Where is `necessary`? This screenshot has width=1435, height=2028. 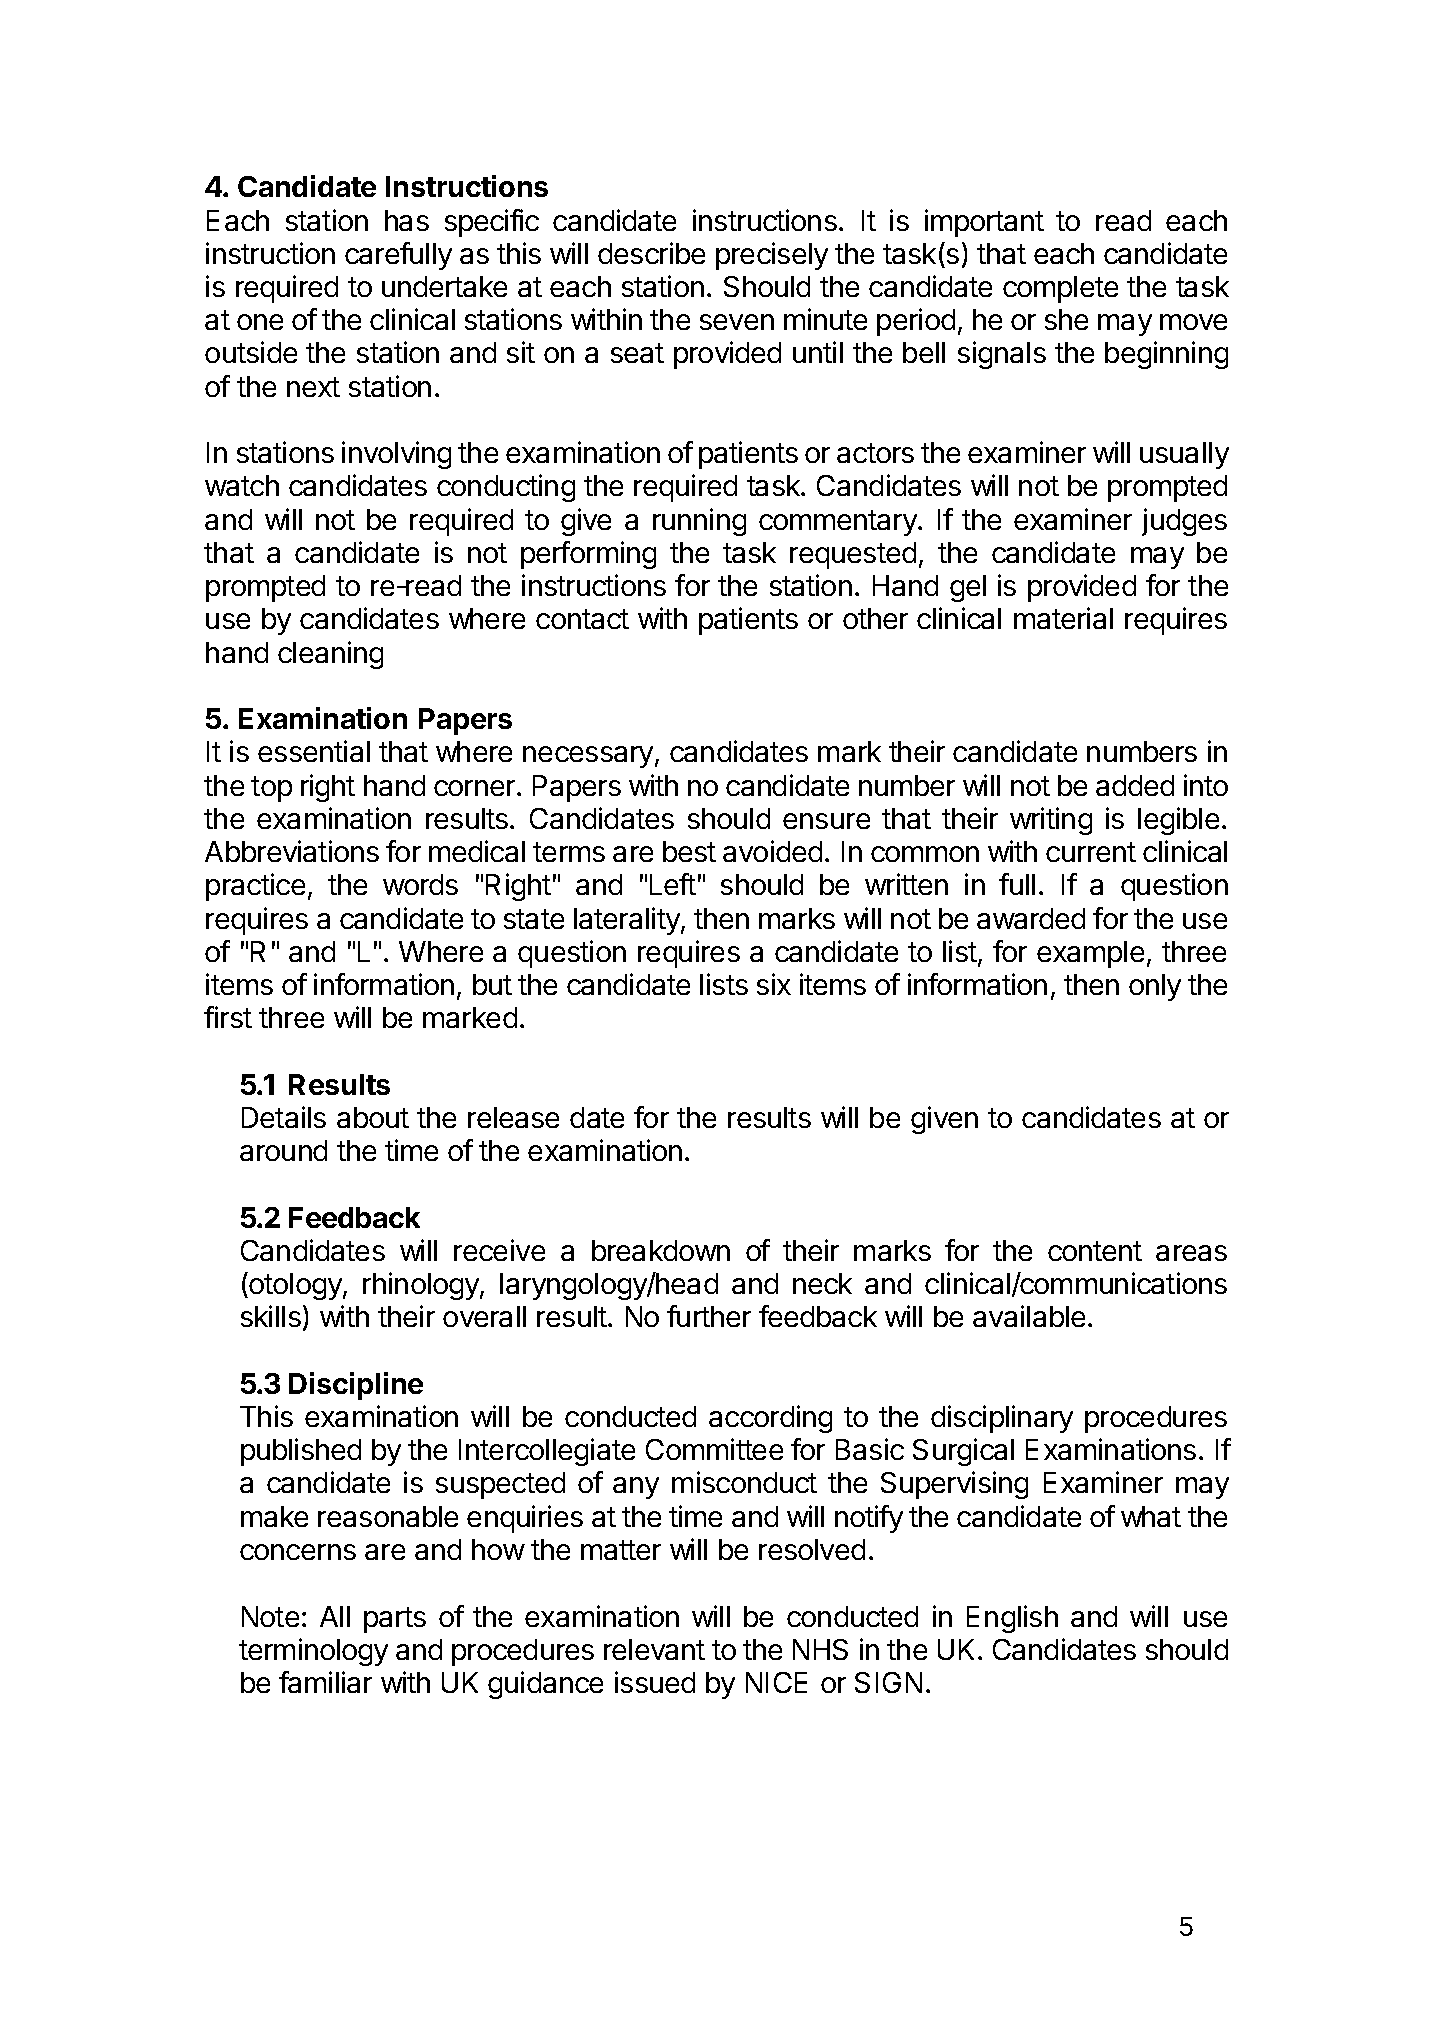
necessary is located at coordinates (589, 757).
